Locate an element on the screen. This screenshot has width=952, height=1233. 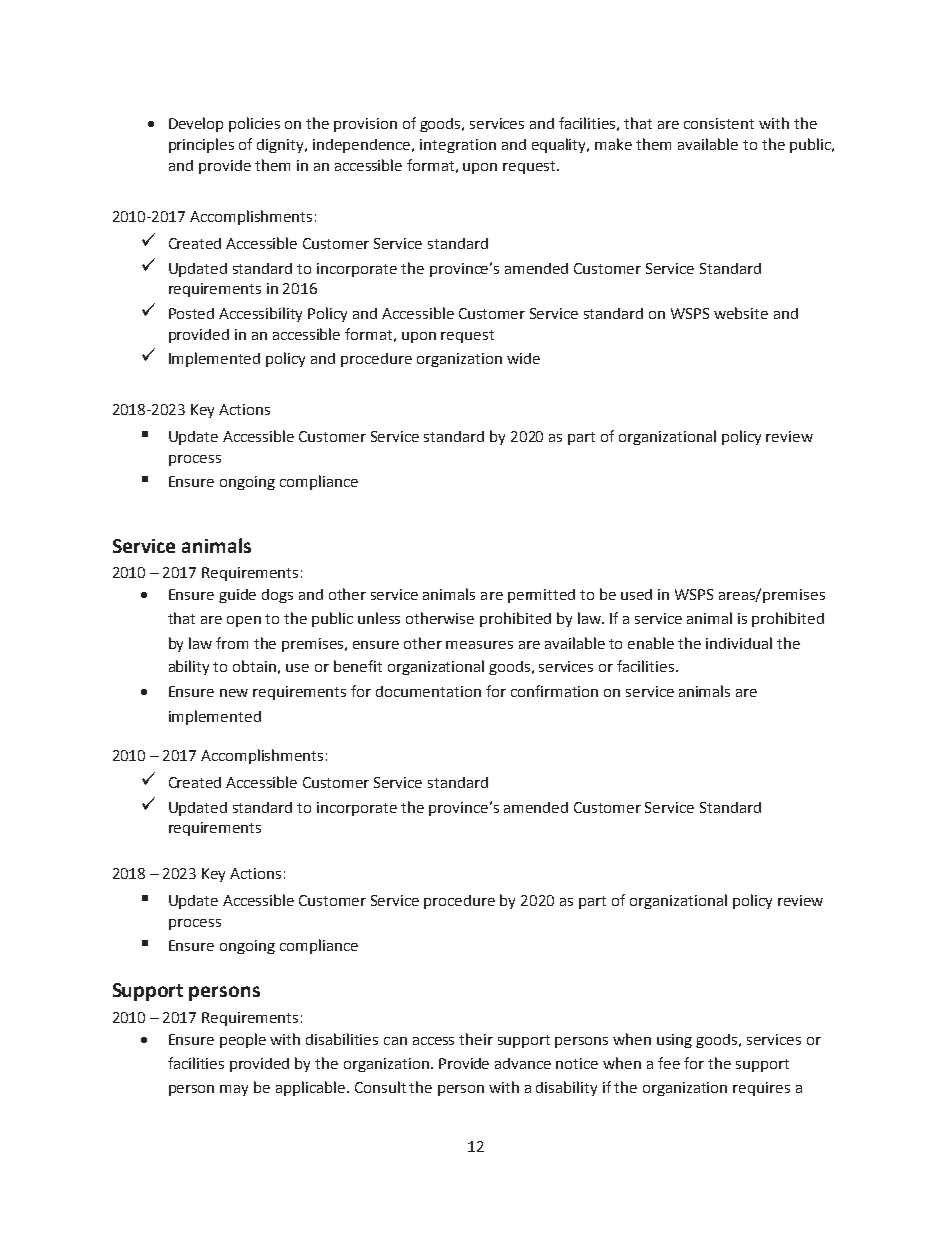
their is located at coordinates (476, 1039).
